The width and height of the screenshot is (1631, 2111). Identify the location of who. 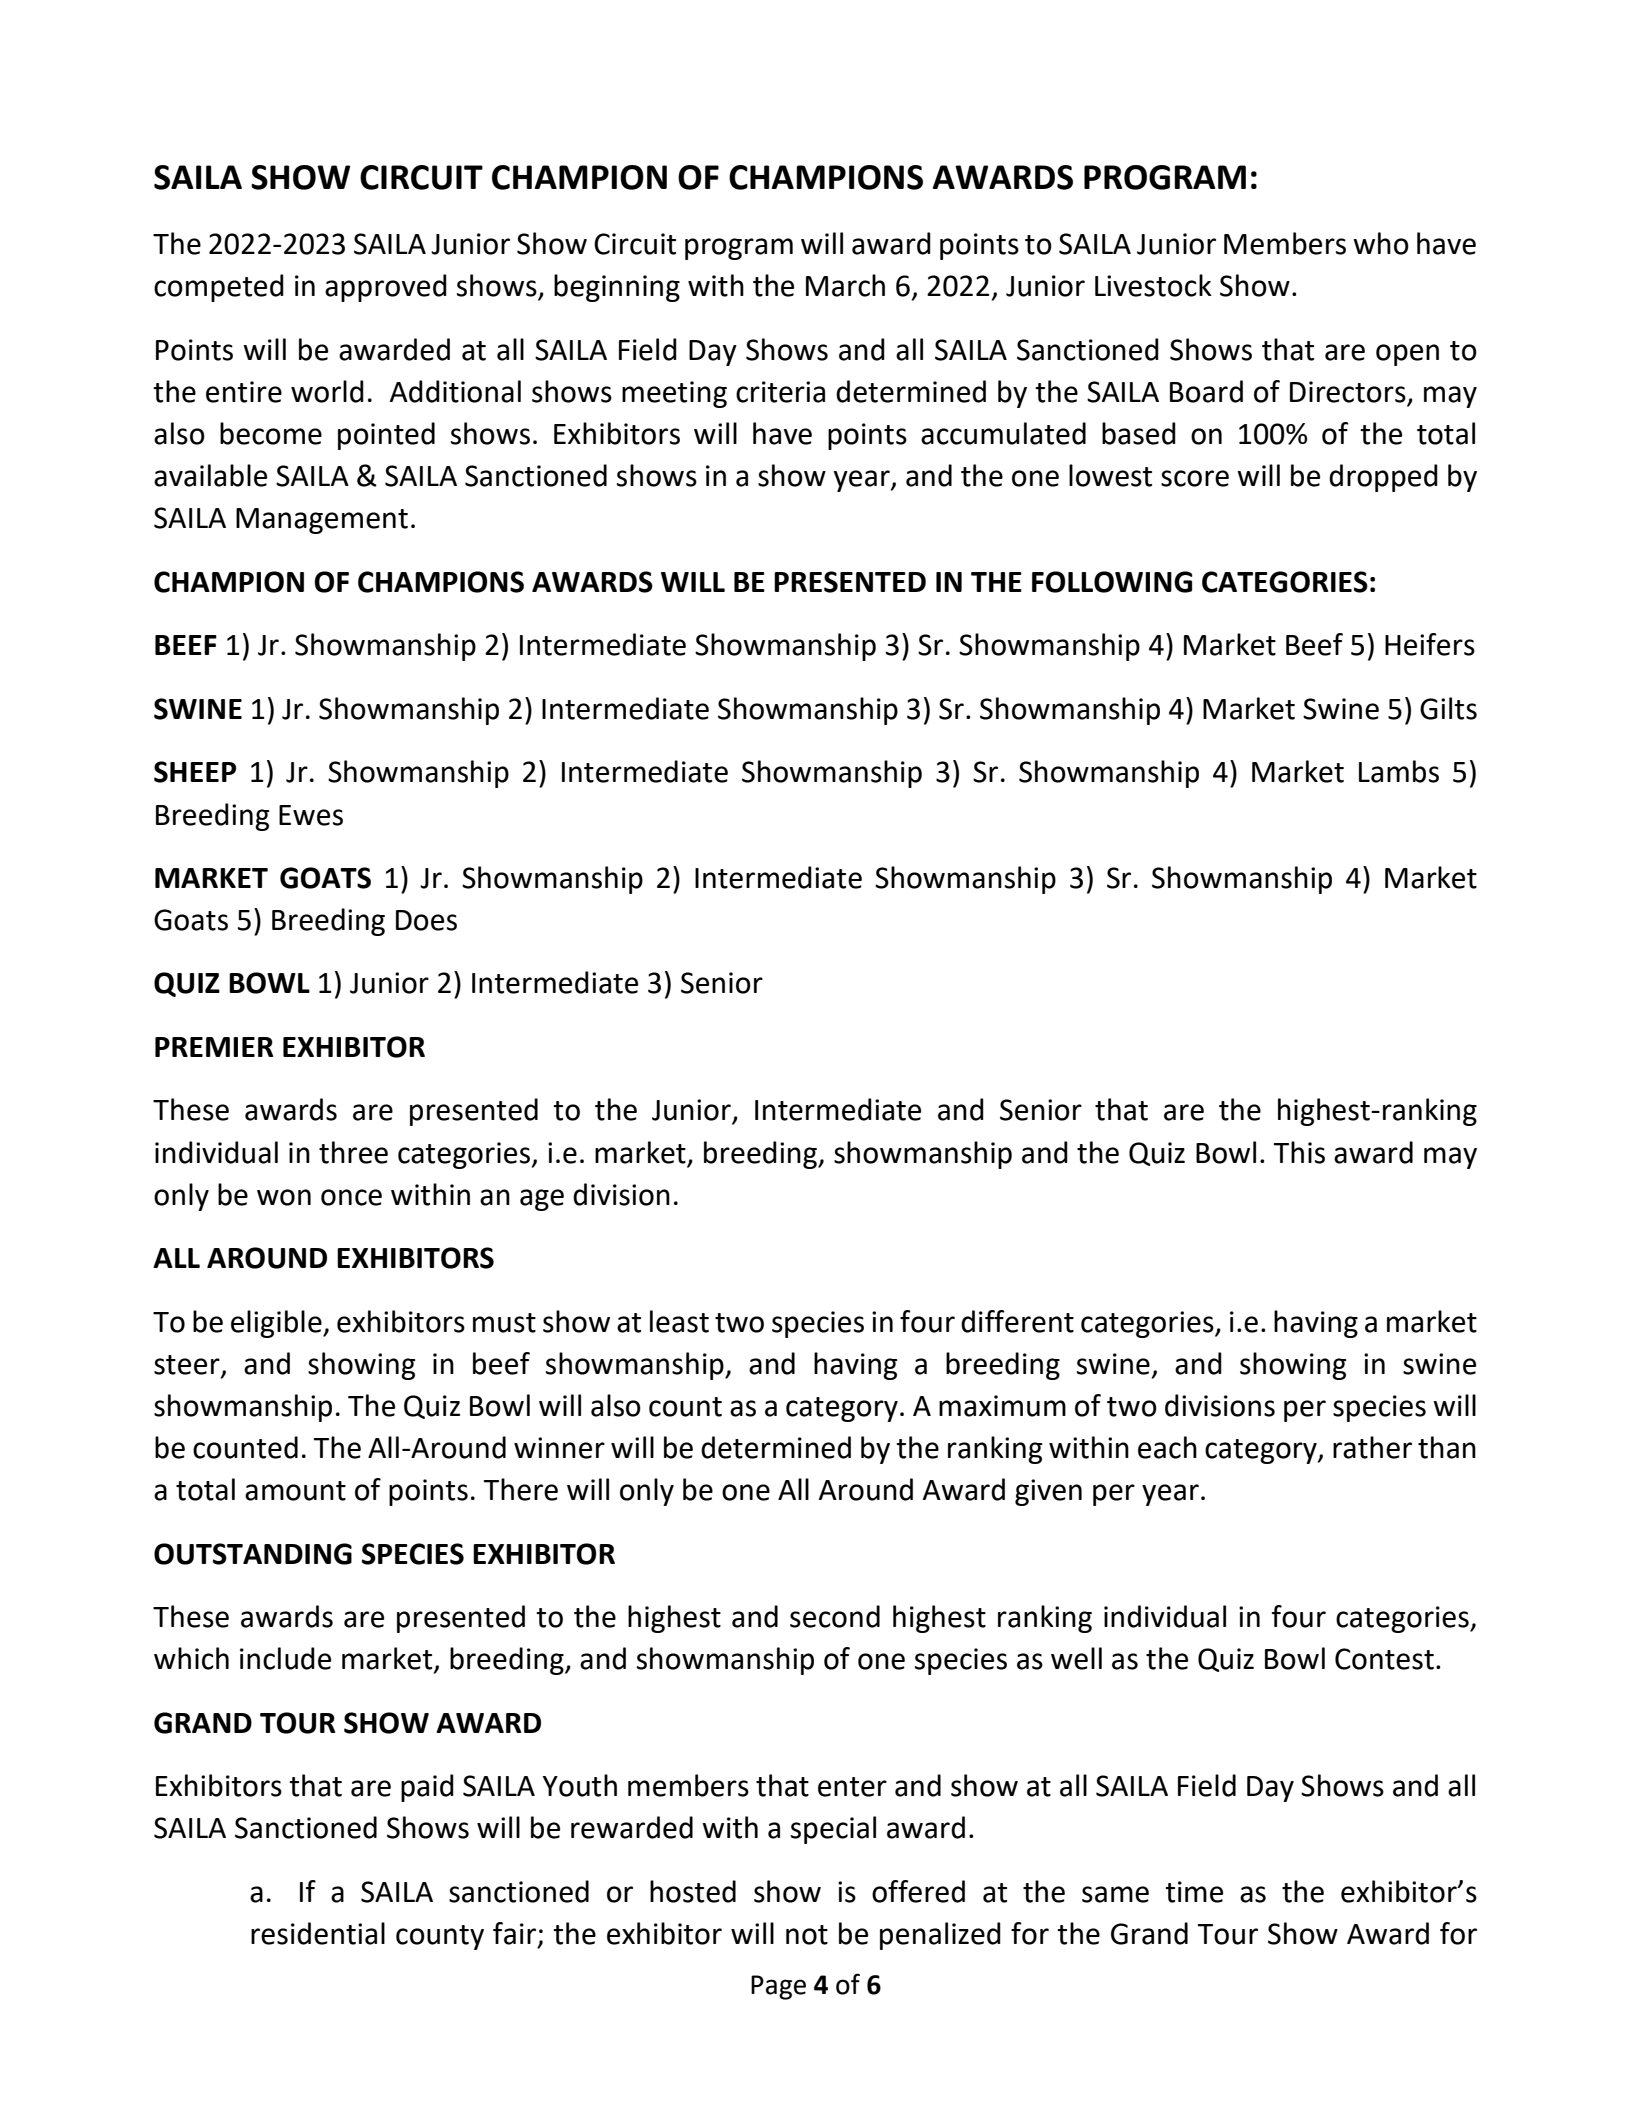
(1381, 243).
